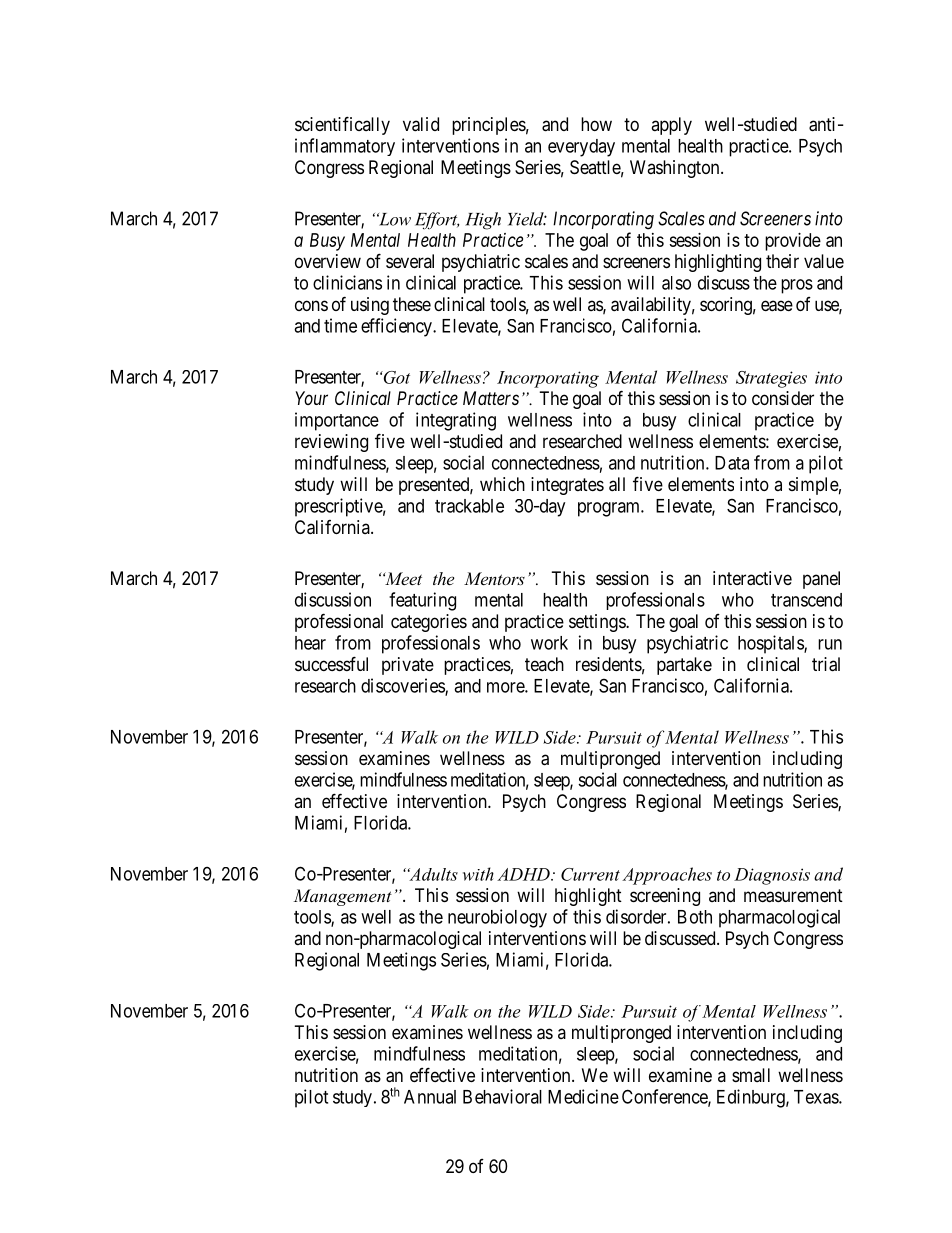 The height and width of the document is (1233, 952). I want to click on everyday, so click(581, 148).
